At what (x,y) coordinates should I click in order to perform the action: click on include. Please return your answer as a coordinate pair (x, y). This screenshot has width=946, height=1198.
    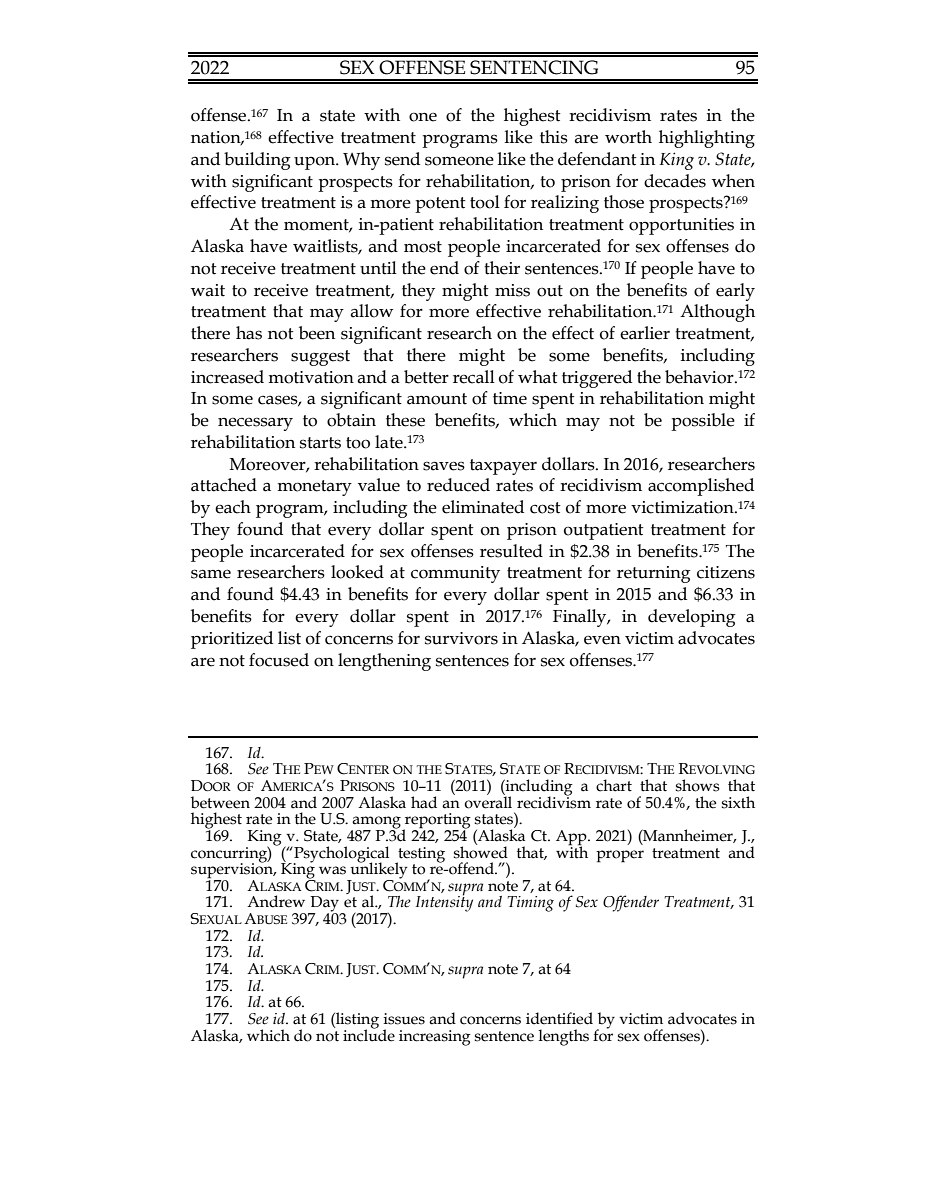
    Looking at the image, I should click on (369, 1034).
